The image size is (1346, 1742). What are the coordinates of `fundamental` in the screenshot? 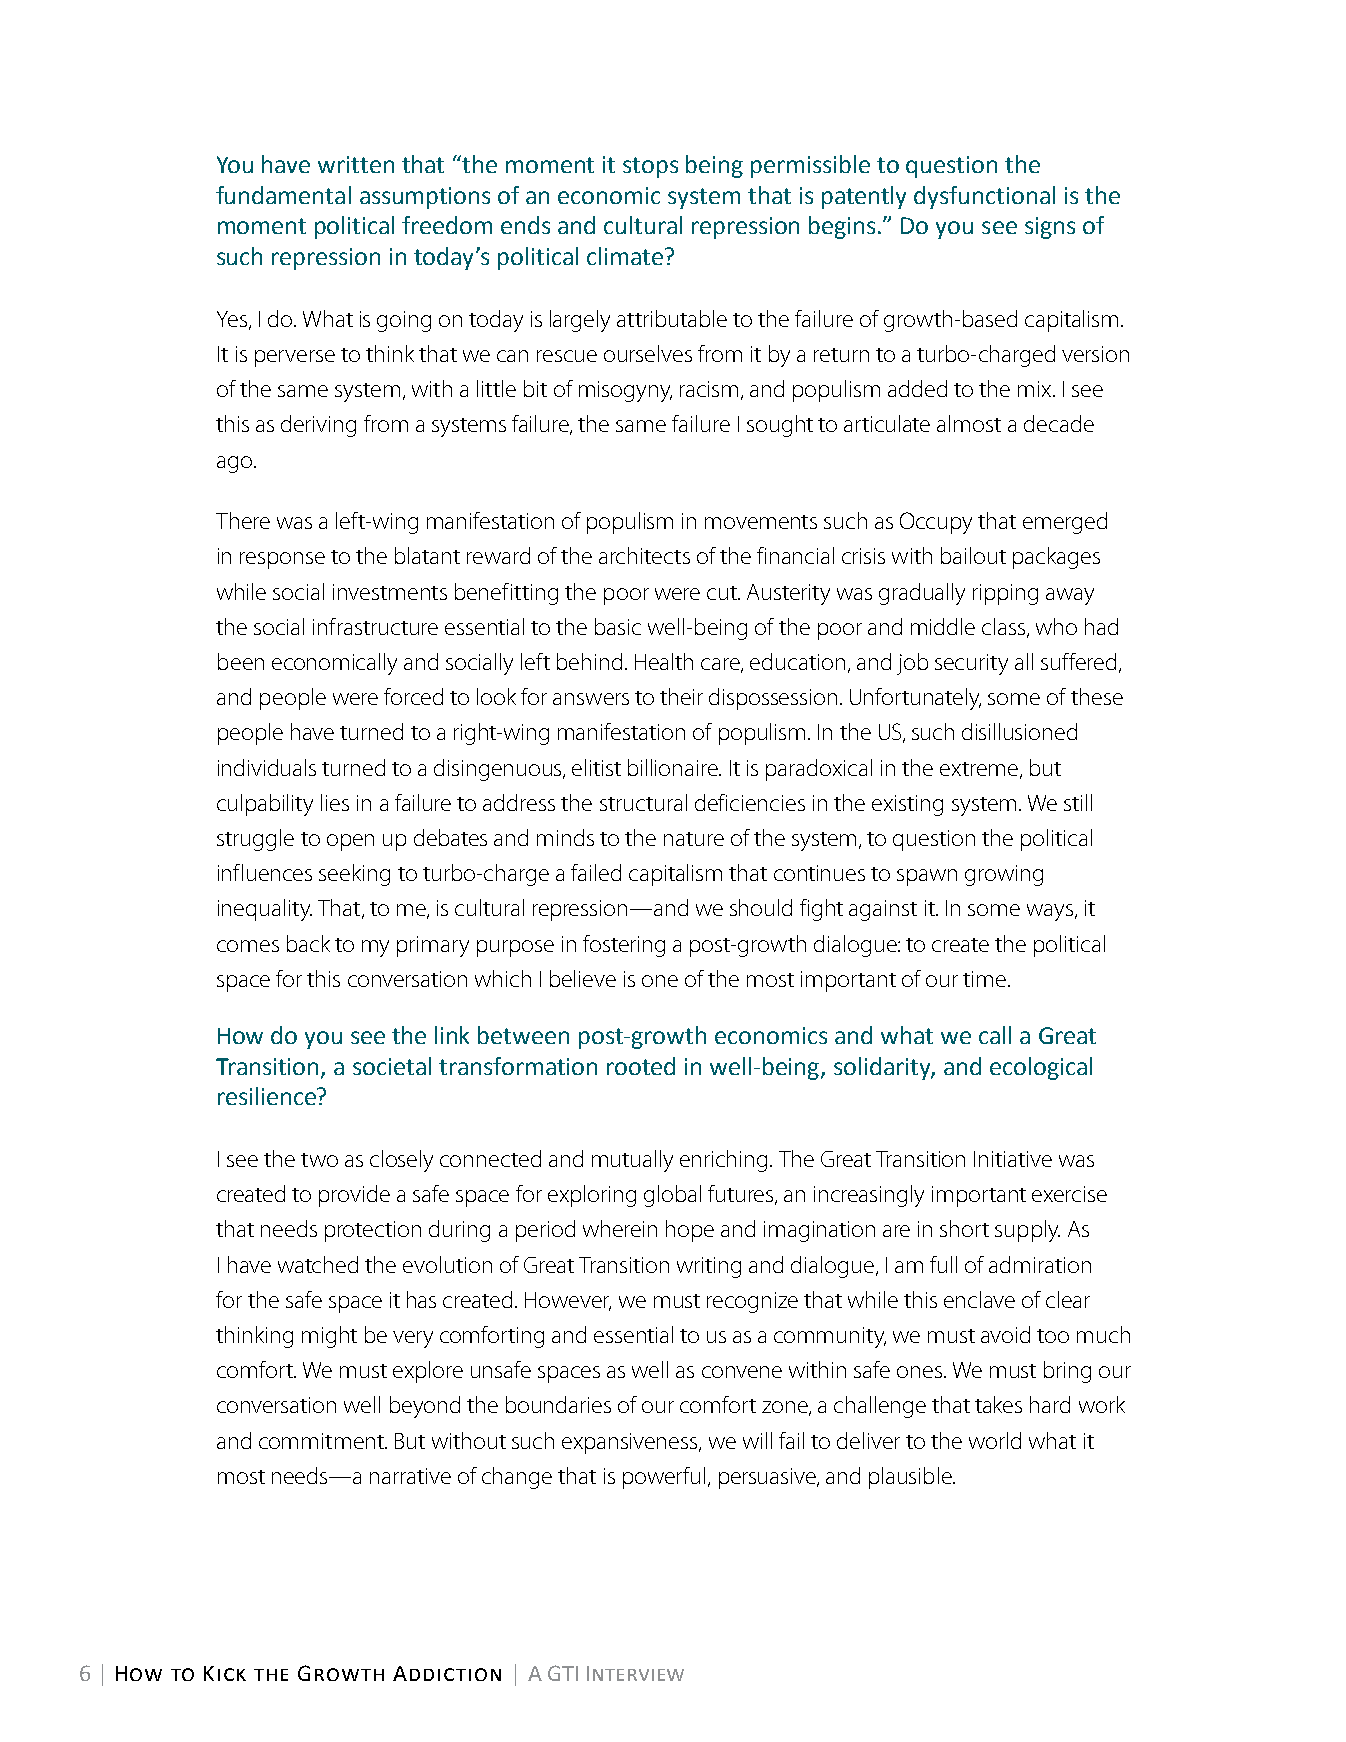 It's located at (283, 195).
